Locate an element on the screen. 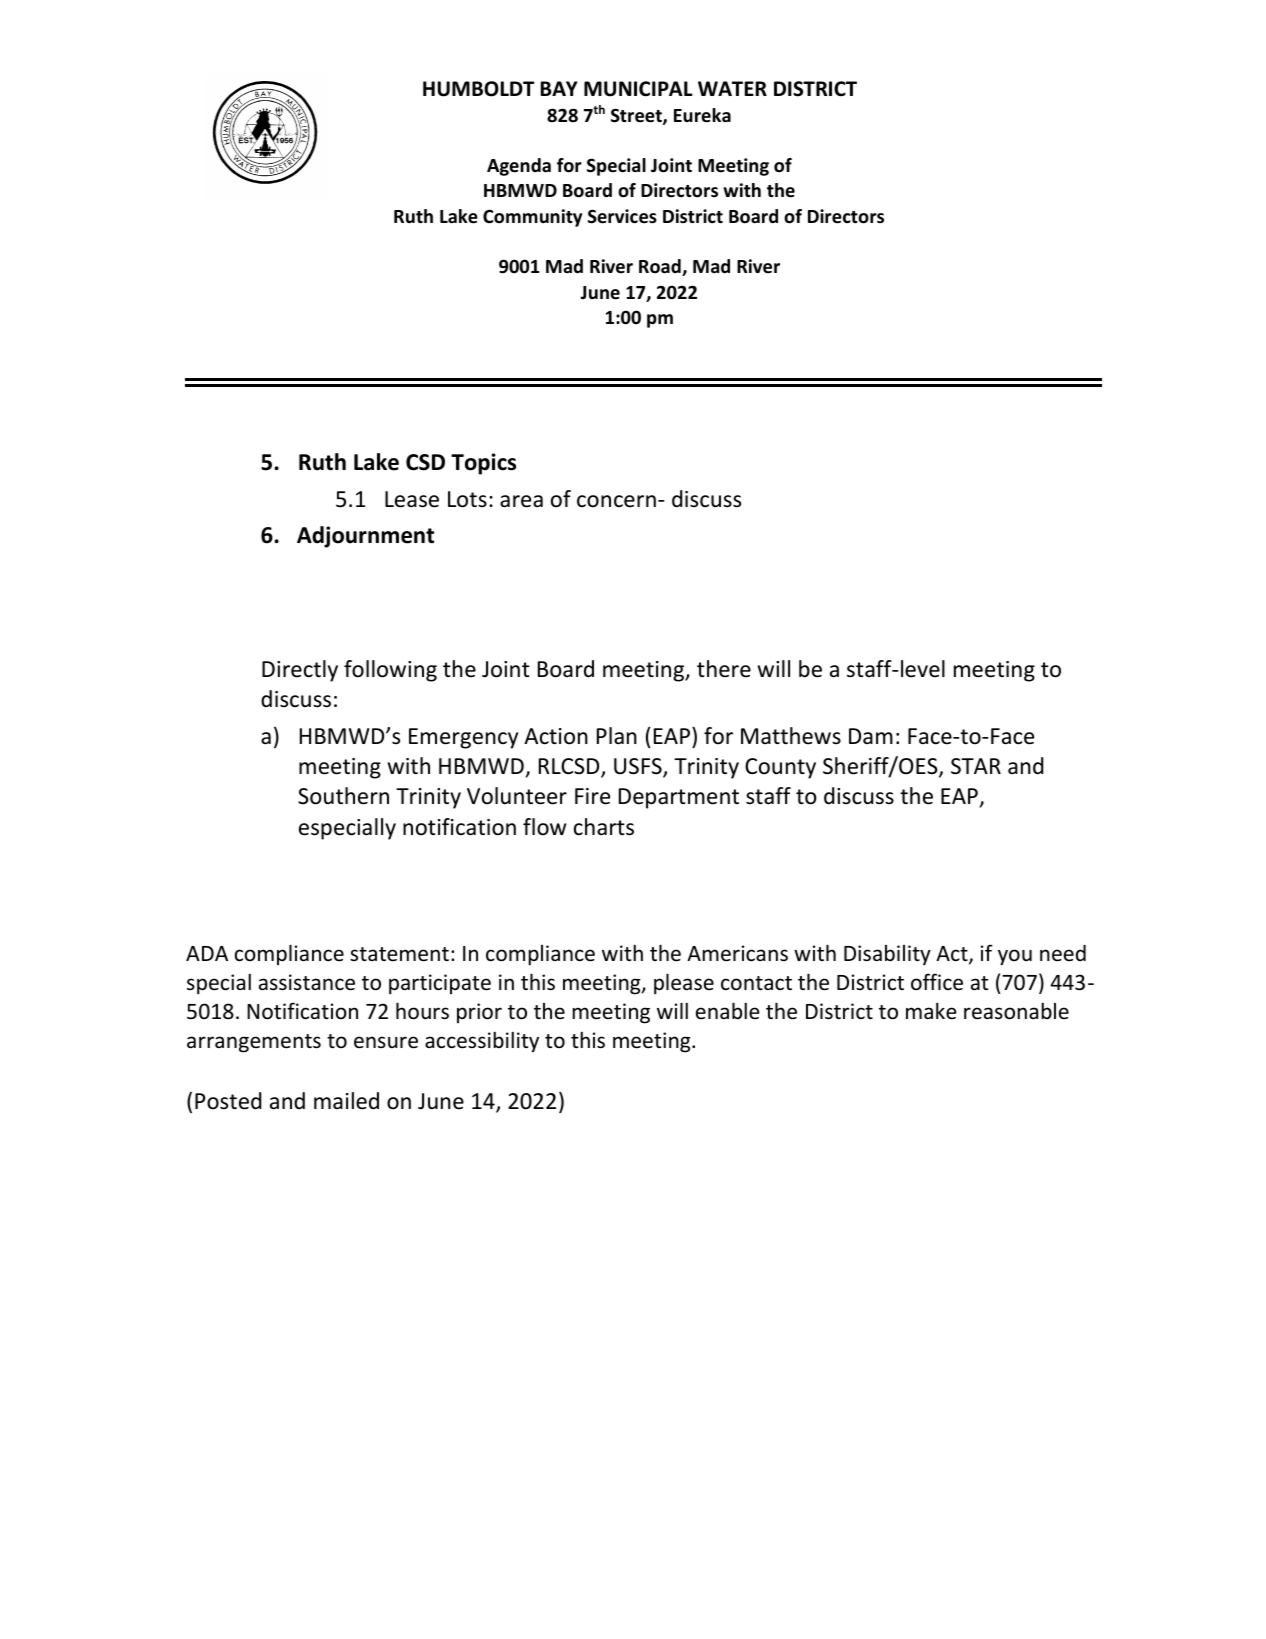 This screenshot has height=1639, width=1266. there is located at coordinates (724, 669).
